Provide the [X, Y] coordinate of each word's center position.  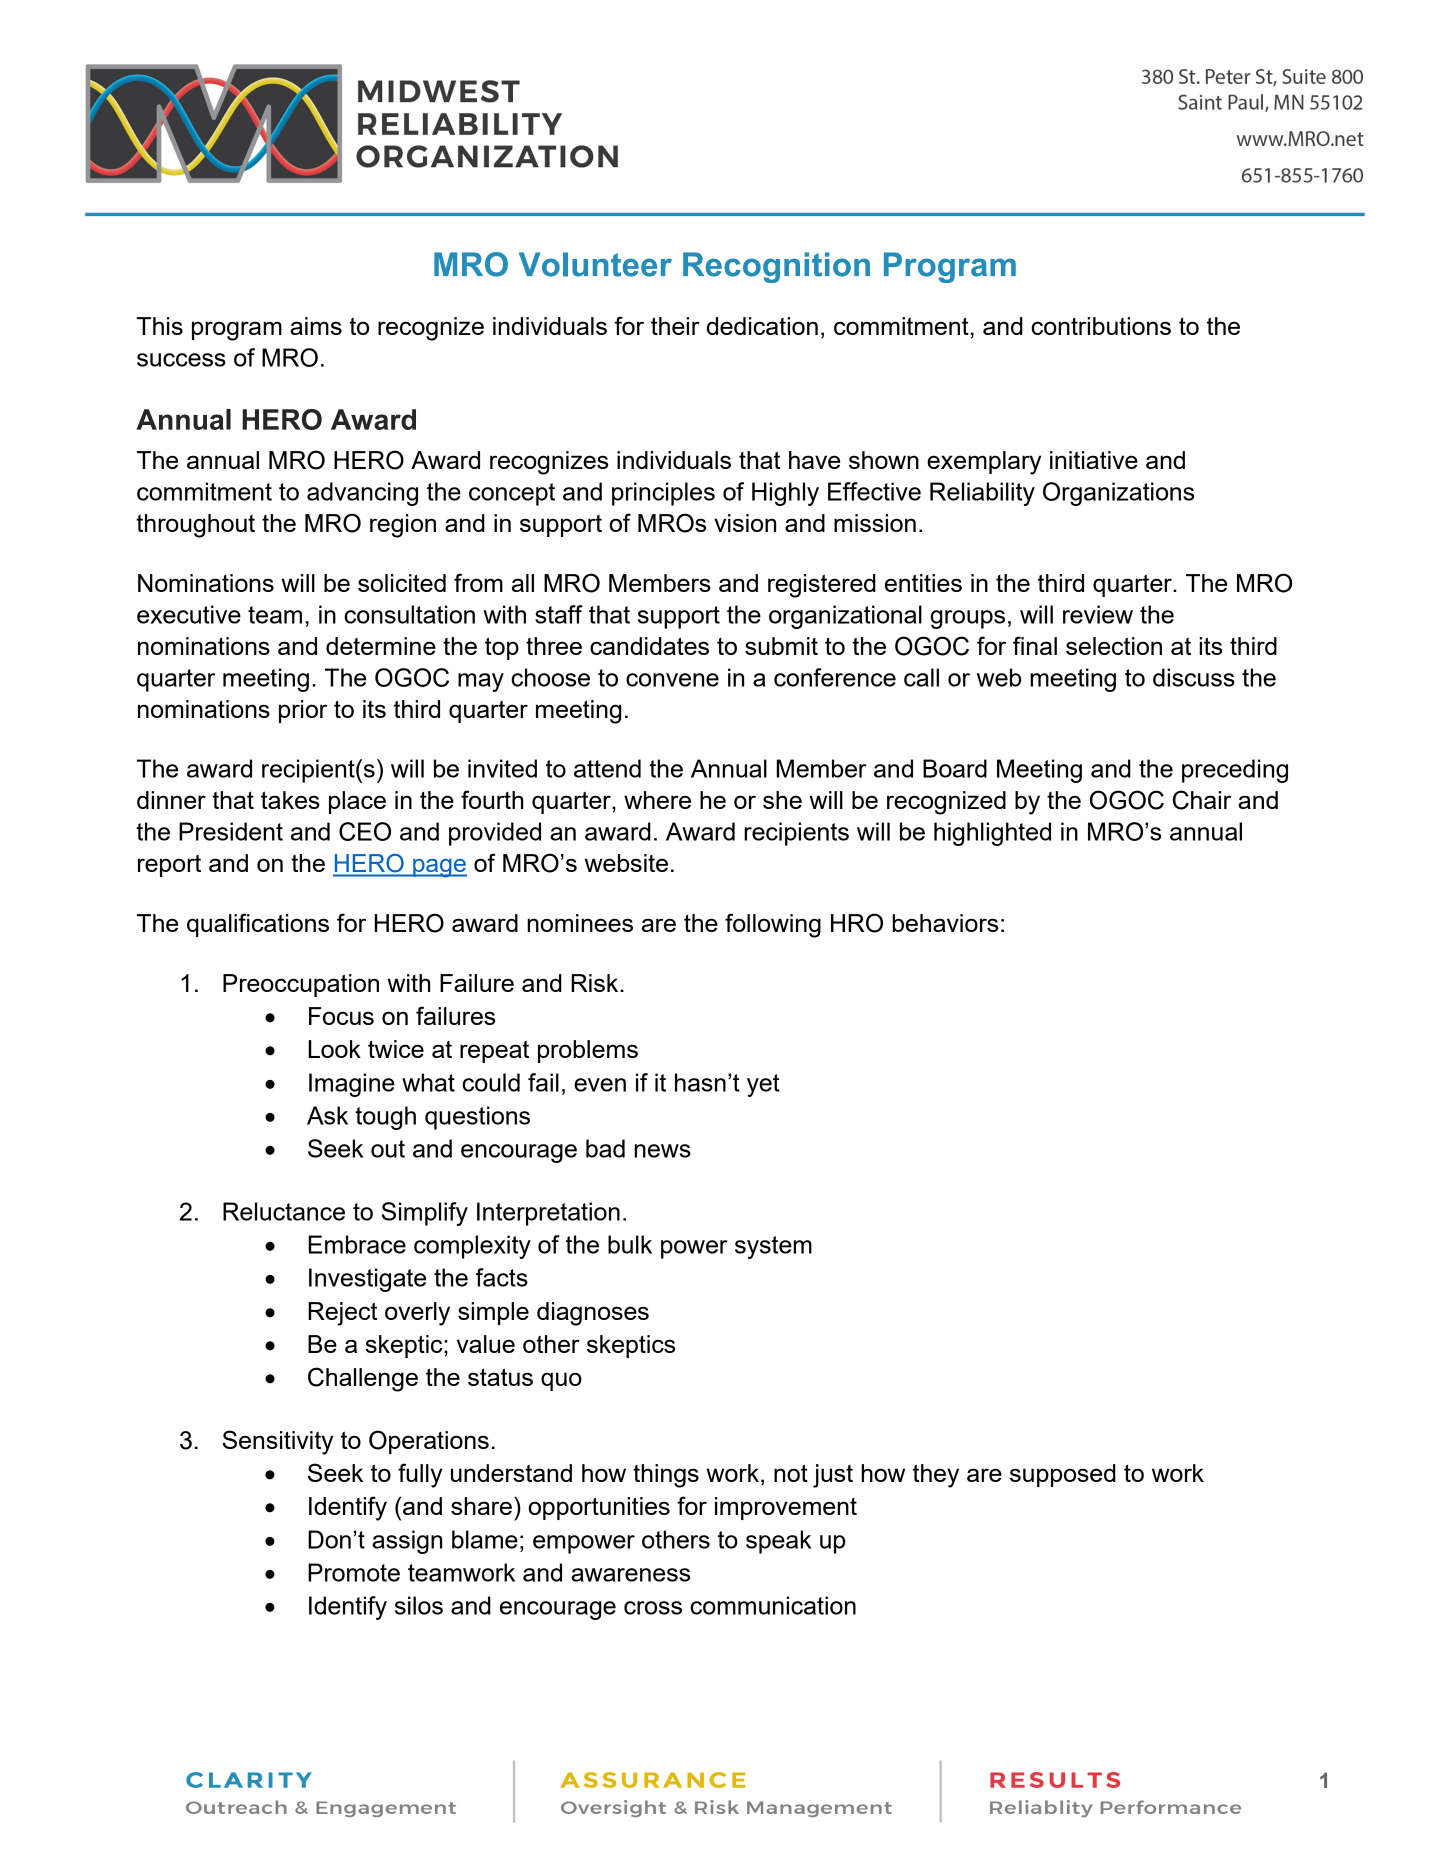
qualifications [258, 925]
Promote [354, 1572]
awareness [630, 1575]
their [675, 326]
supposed [1063, 1475]
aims [316, 326]
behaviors [945, 923]
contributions [1101, 326]
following [773, 925]
